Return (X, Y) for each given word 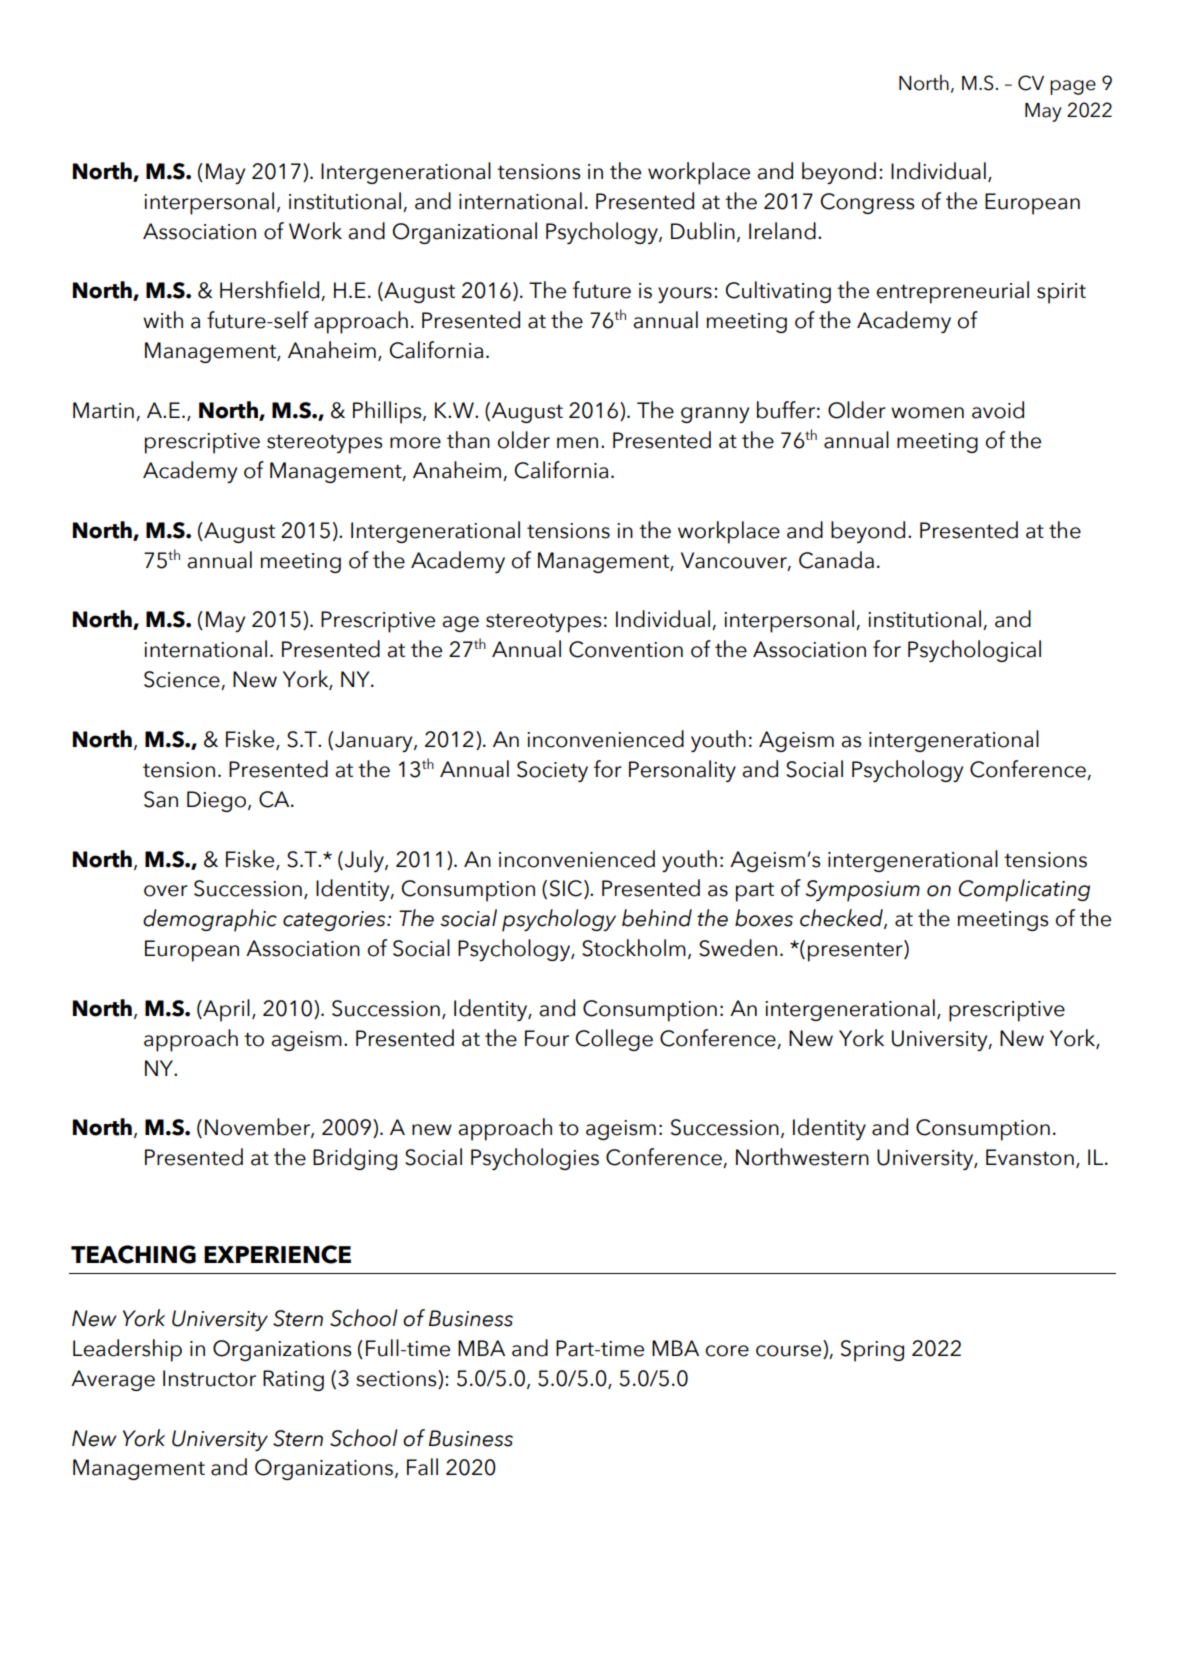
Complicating (1024, 890)
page (1073, 87)
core (727, 1351)
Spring (872, 1351)
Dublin (703, 231)
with (163, 319)
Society (552, 771)
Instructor (209, 1378)
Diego (218, 801)
